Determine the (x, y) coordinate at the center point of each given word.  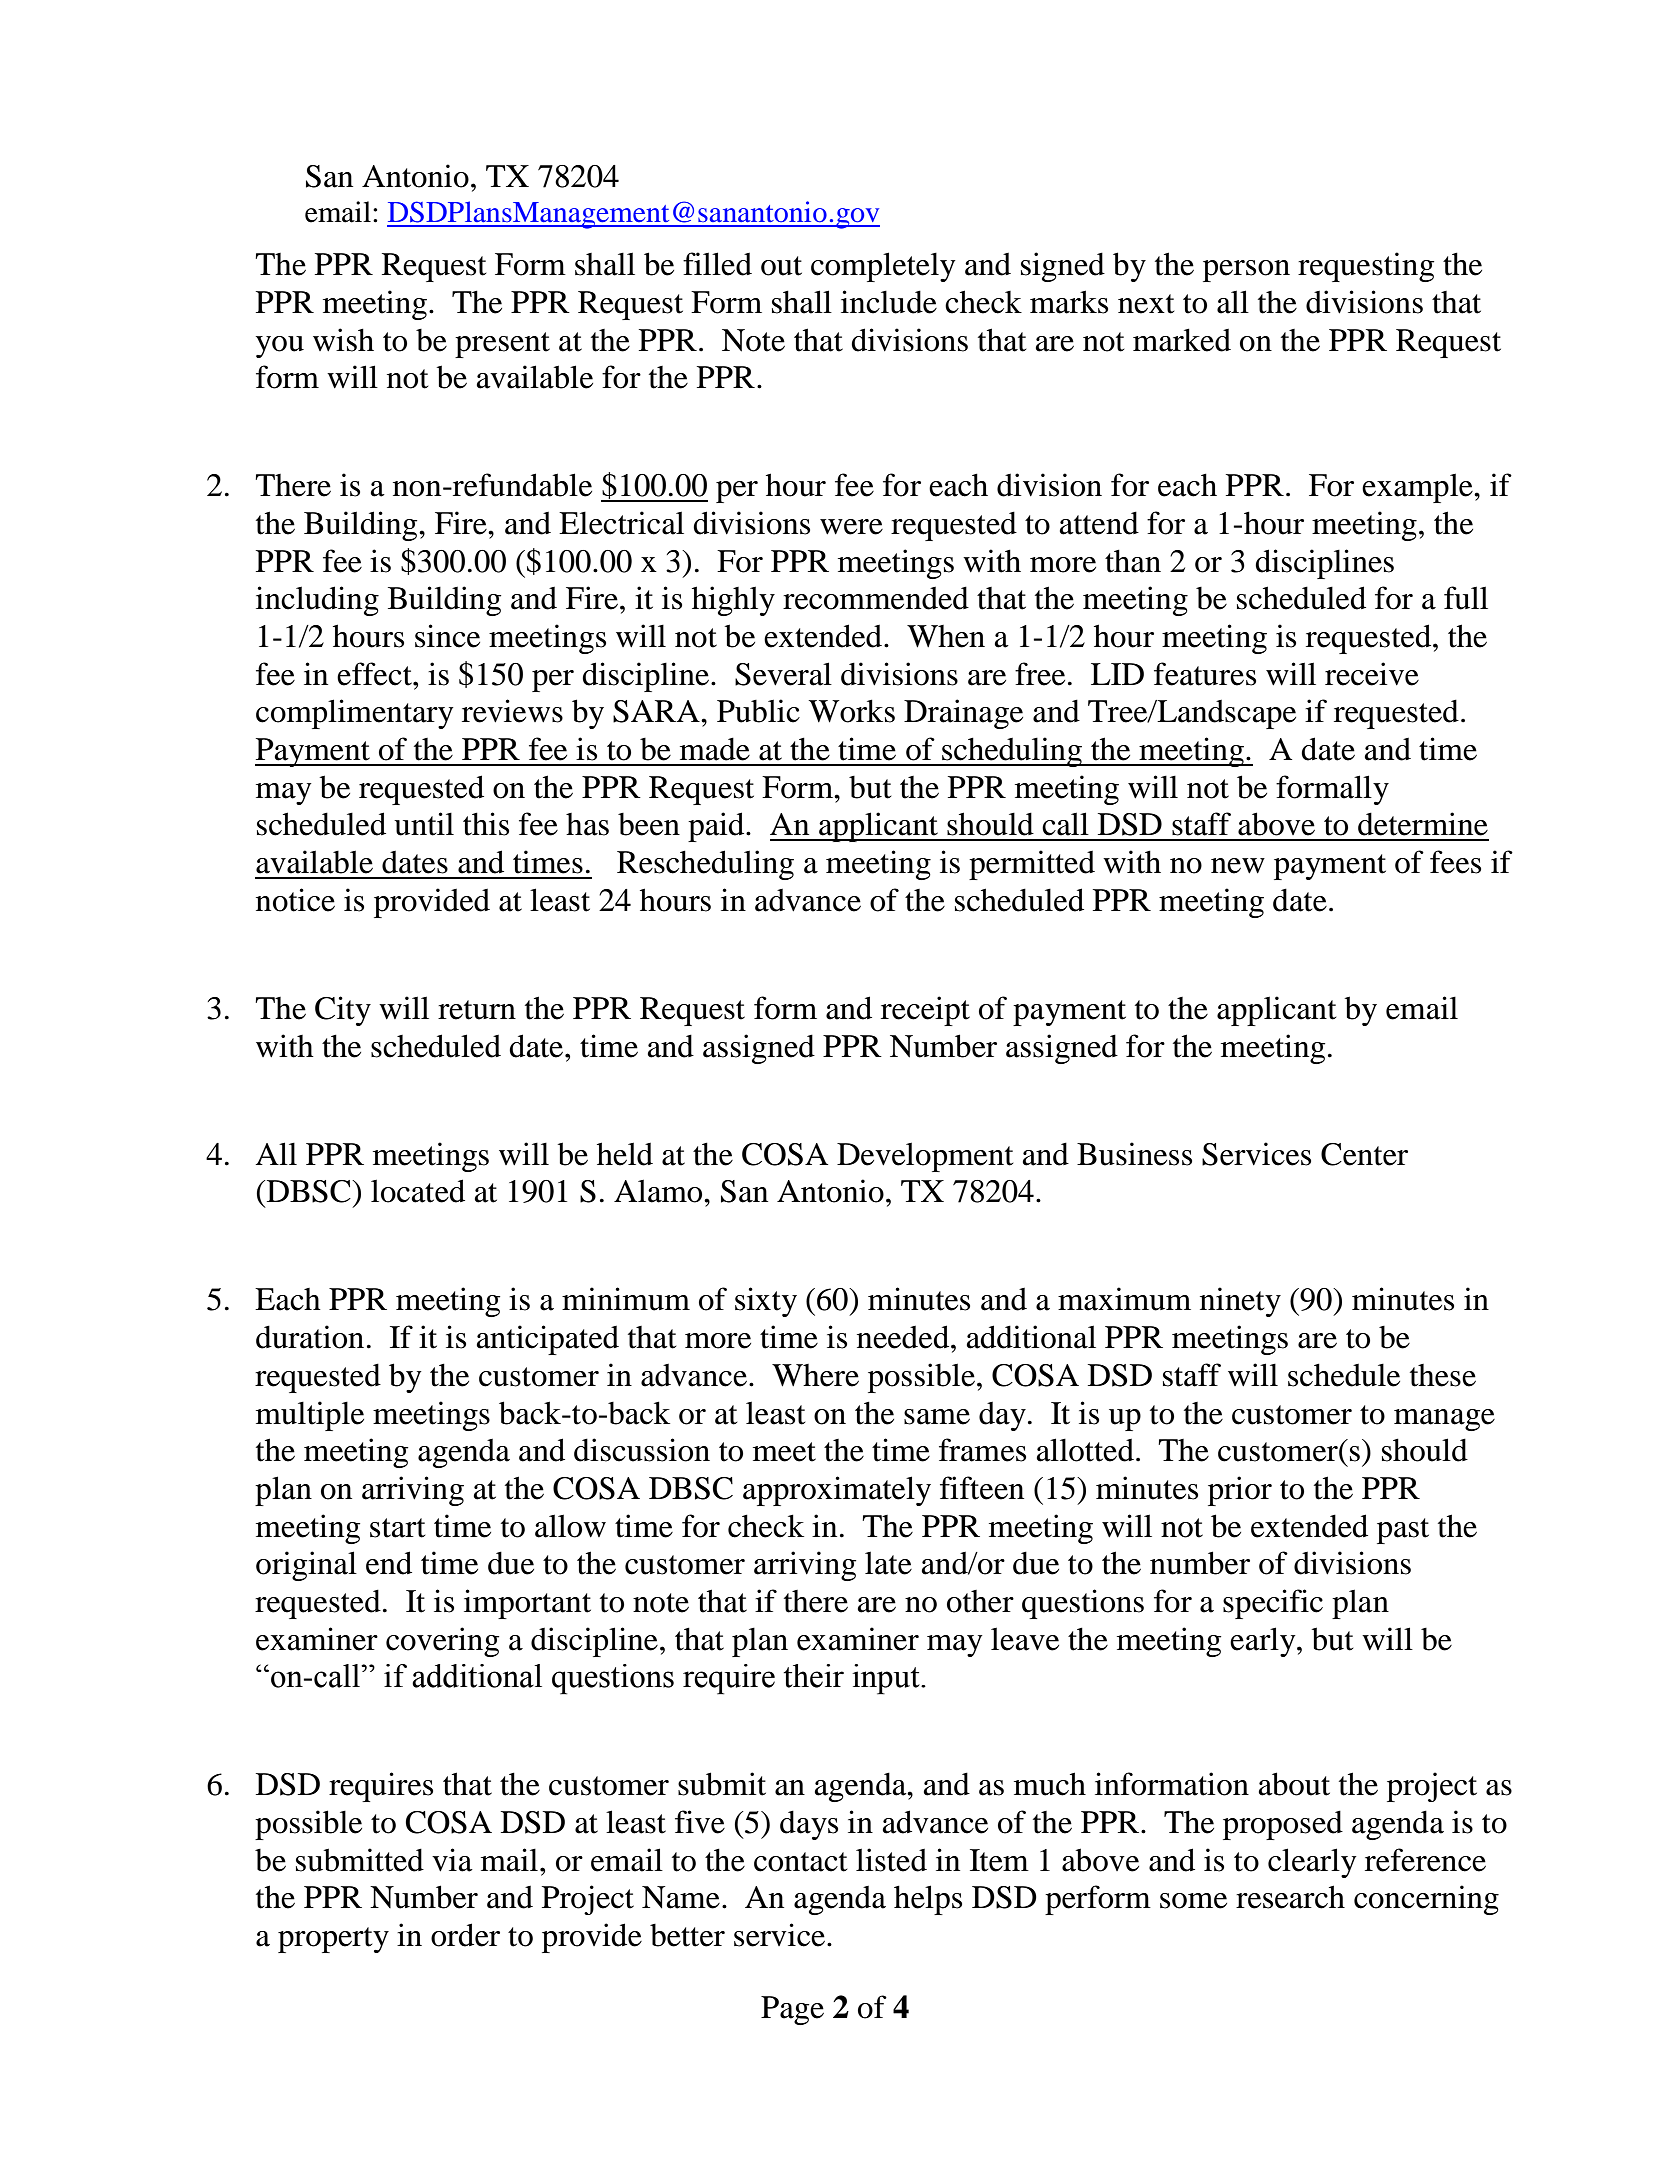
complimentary (355, 714)
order (465, 1935)
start (397, 1528)
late (888, 1563)
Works (852, 711)
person (1246, 271)
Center (1364, 1154)
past (1403, 1531)
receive (1372, 674)
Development (925, 1157)
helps (928, 1900)
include (889, 302)
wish (343, 340)
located (418, 1191)
